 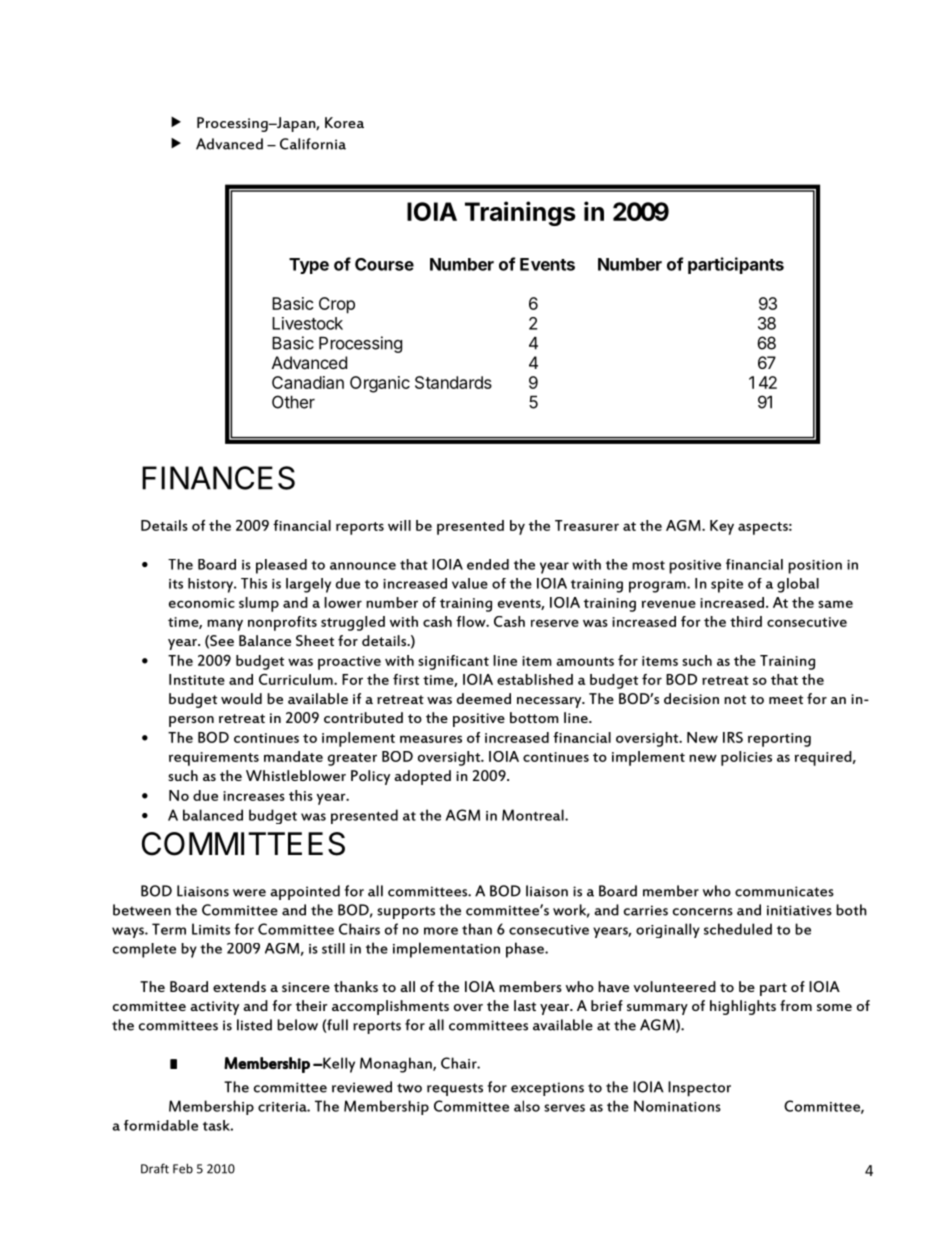 What do you see at coordinates (453, 662) in the screenshot?
I see `significant` at bounding box center [453, 662].
